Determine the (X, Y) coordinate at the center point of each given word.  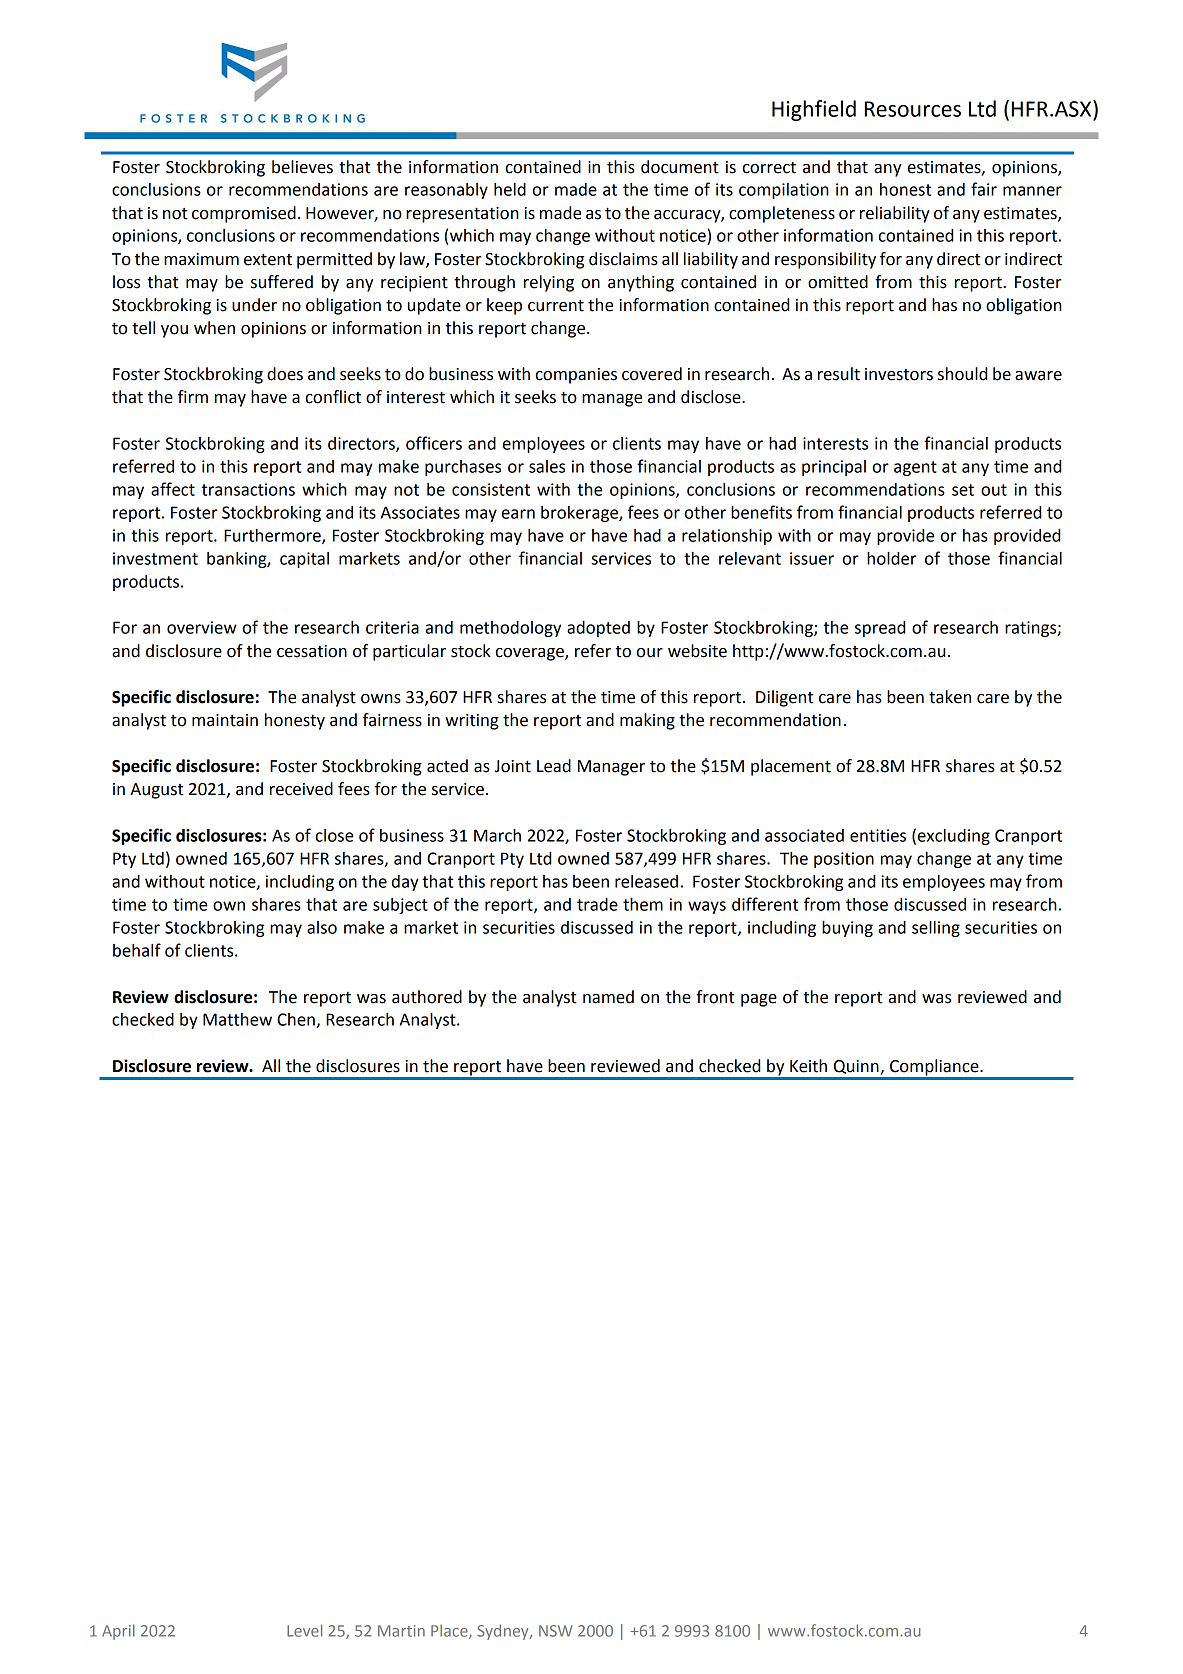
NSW (555, 1631)
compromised (244, 214)
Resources (913, 109)
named (608, 997)
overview (202, 627)
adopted (598, 629)
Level (304, 1630)
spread (880, 629)
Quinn (857, 1067)
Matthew (237, 1019)
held (510, 189)
